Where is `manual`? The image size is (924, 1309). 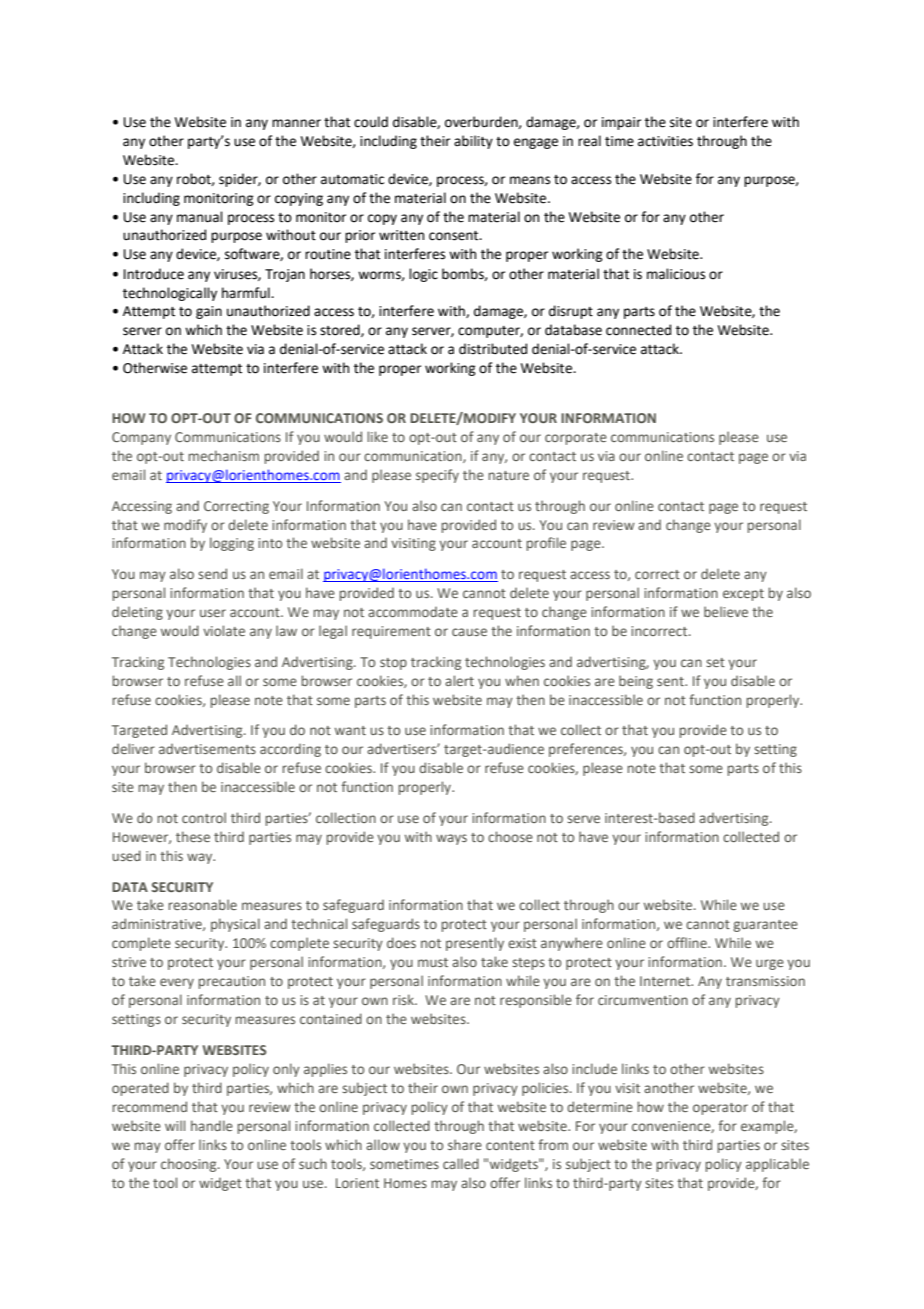 manual is located at coordinates (200, 217).
